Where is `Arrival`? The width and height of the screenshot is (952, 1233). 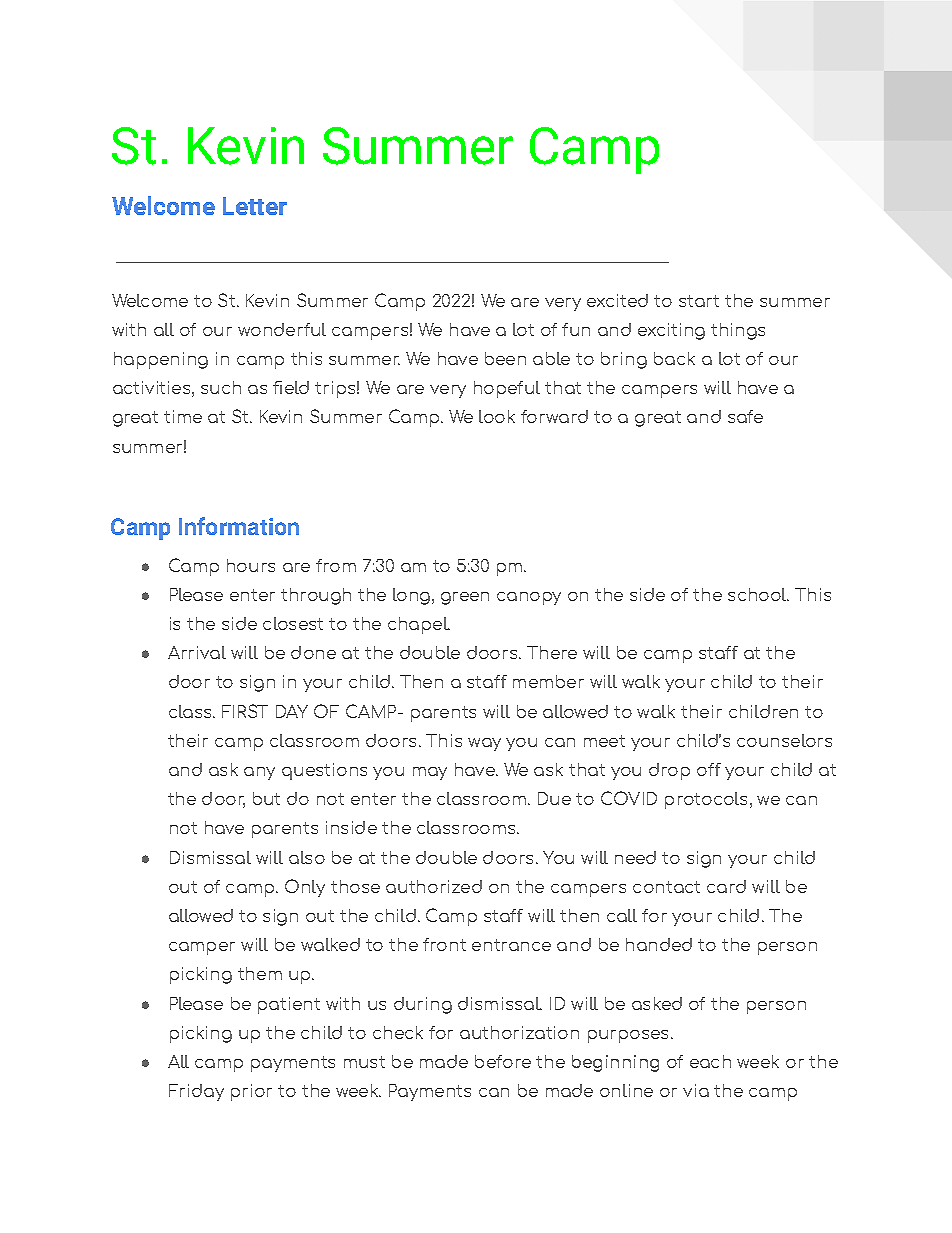
Arrival is located at coordinates (197, 652).
